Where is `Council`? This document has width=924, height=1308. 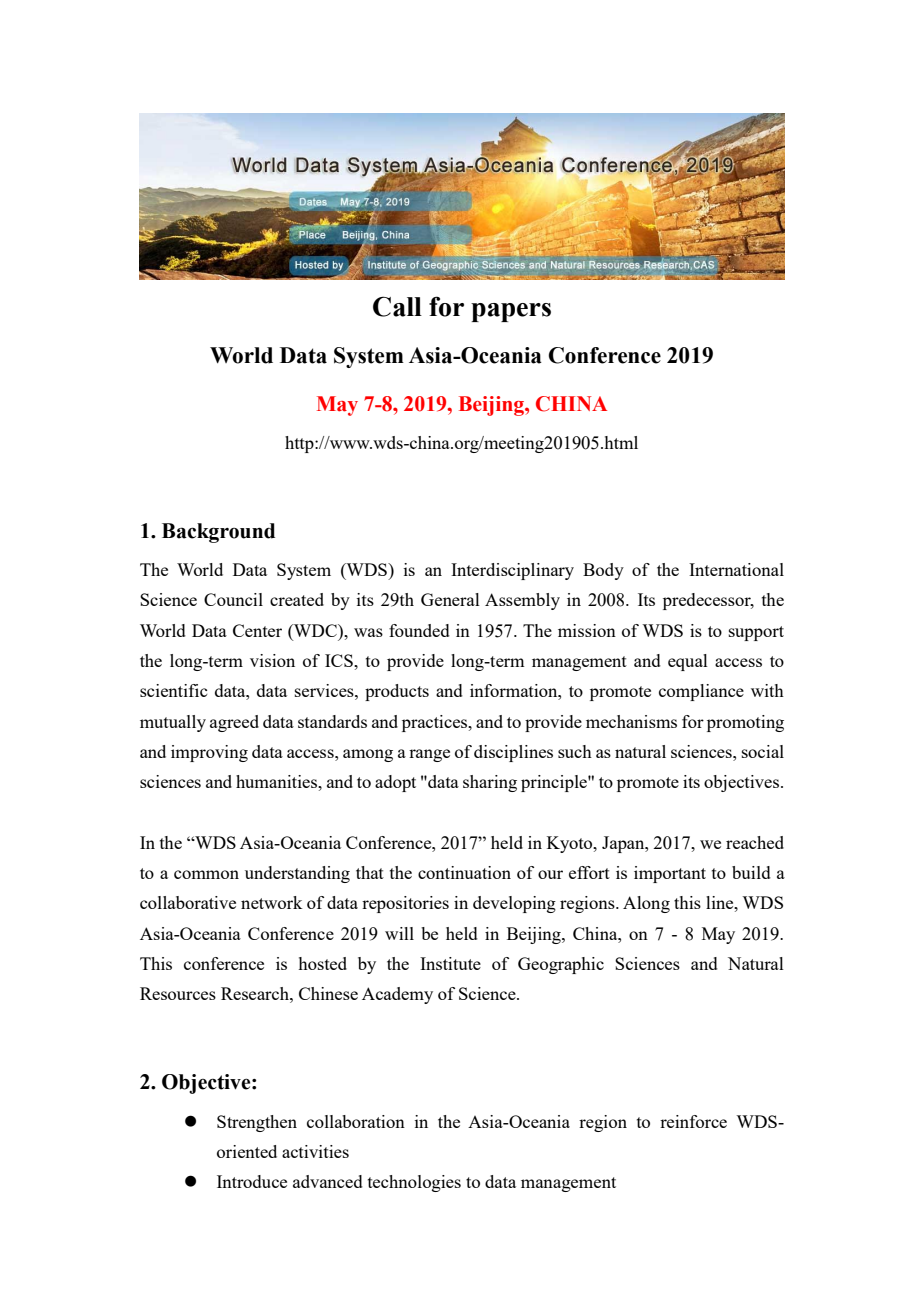
Council is located at coordinates (233, 599).
